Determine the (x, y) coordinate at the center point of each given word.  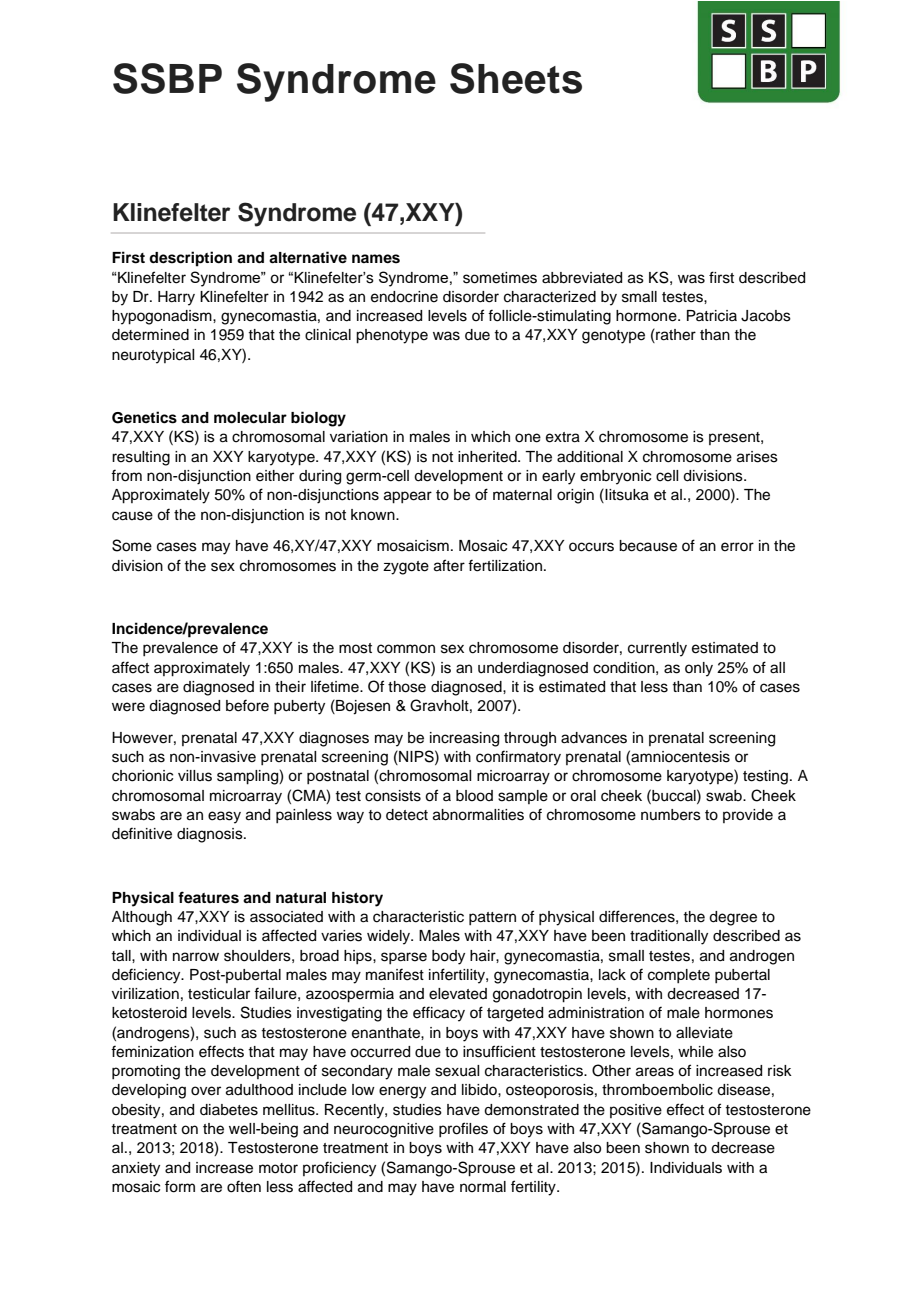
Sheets (516, 78)
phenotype (392, 336)
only (699, 669)
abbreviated (582, 278)
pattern (492, 918)
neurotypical (153, 356)
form (180, 1186)
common (406, 649)
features (208, 897)
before (247, 705)
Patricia (712, 316)
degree (733, 918)
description (190, 259)
